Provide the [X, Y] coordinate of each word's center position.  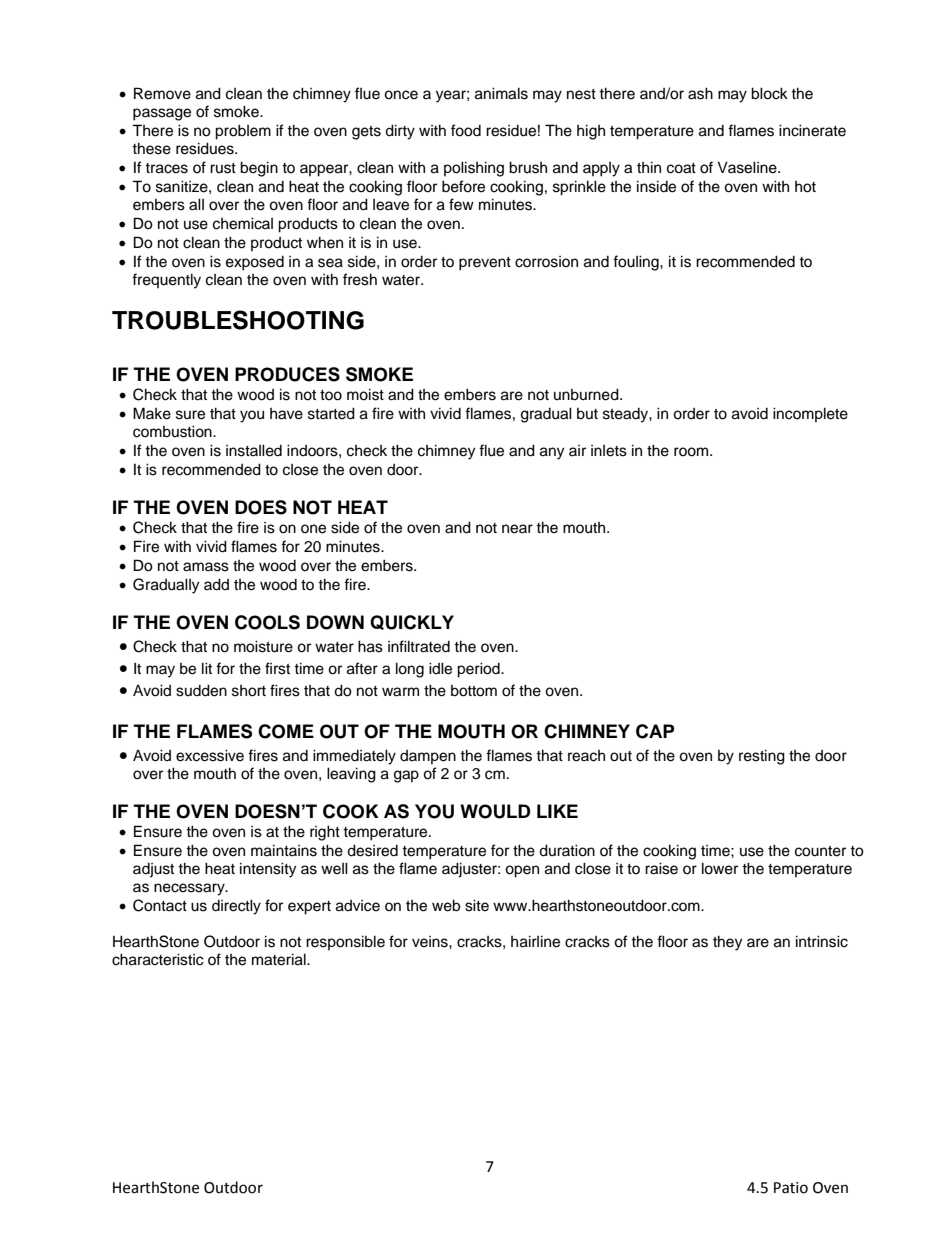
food [466, 130]
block [769, 93]
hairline [535, 941]
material [280, 959]
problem [243, 132]
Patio [791, 1188]
